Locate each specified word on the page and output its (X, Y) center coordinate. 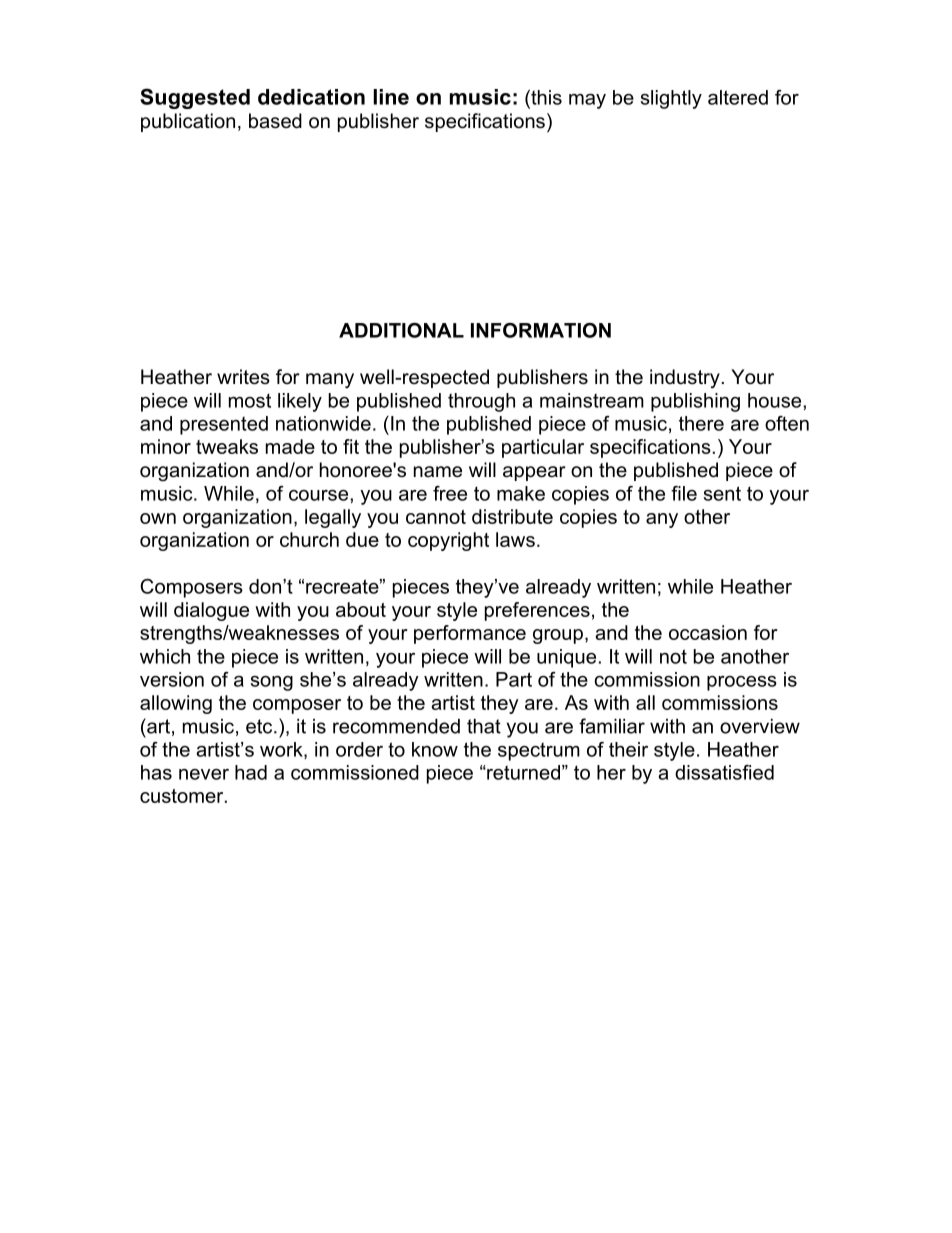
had (251, 772)
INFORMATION (541, 330)
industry (685, 379)
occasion (708, 632)
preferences (537, 611)
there (701, 423)
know (435, 749)
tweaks (227, 446)
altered (738, 97)
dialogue (211, 611)
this (545, 97)
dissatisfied (724, 772)
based (275, 121)
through (481, 402)
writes (243, 377)
